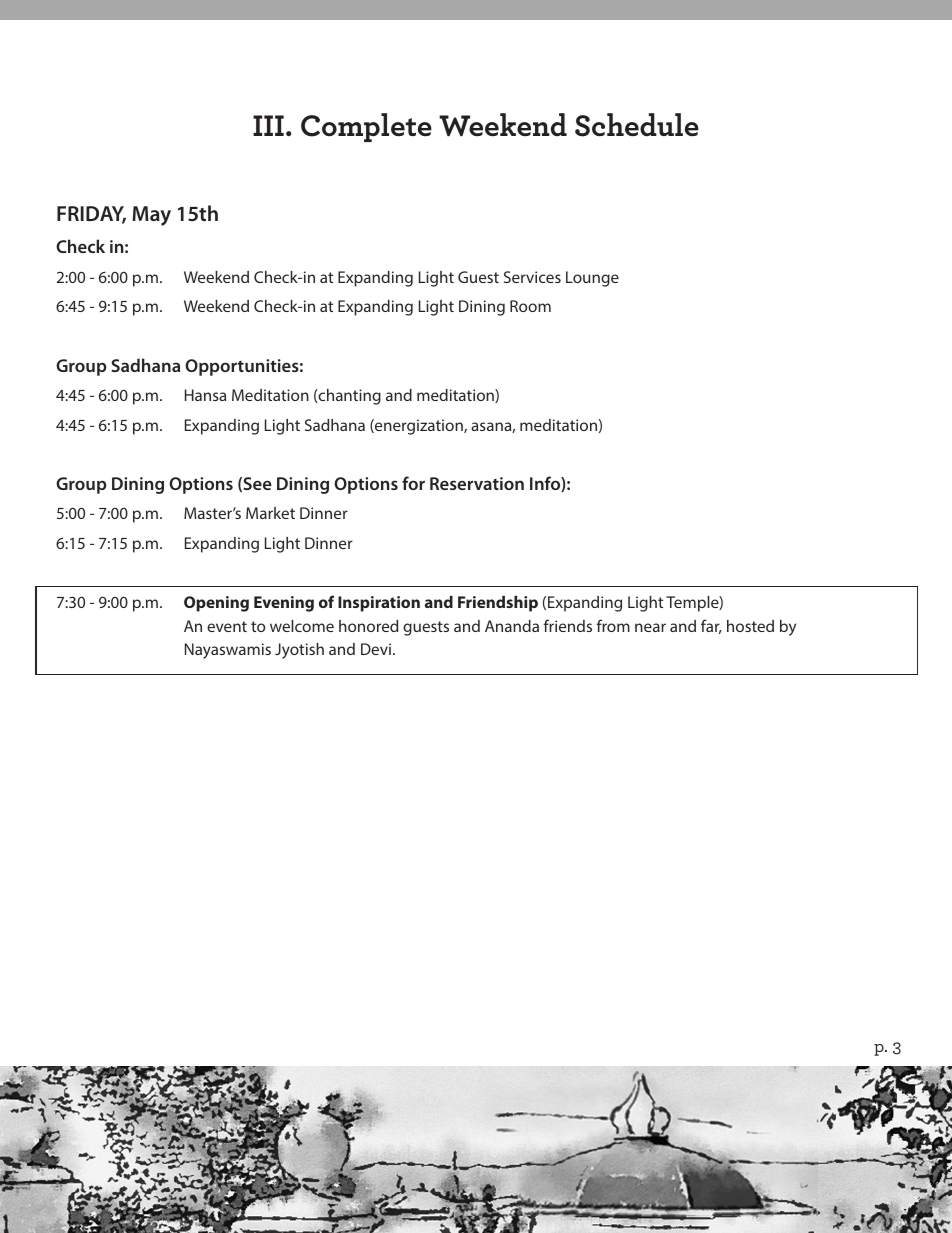  I want to click on for, so click(413, 483).
